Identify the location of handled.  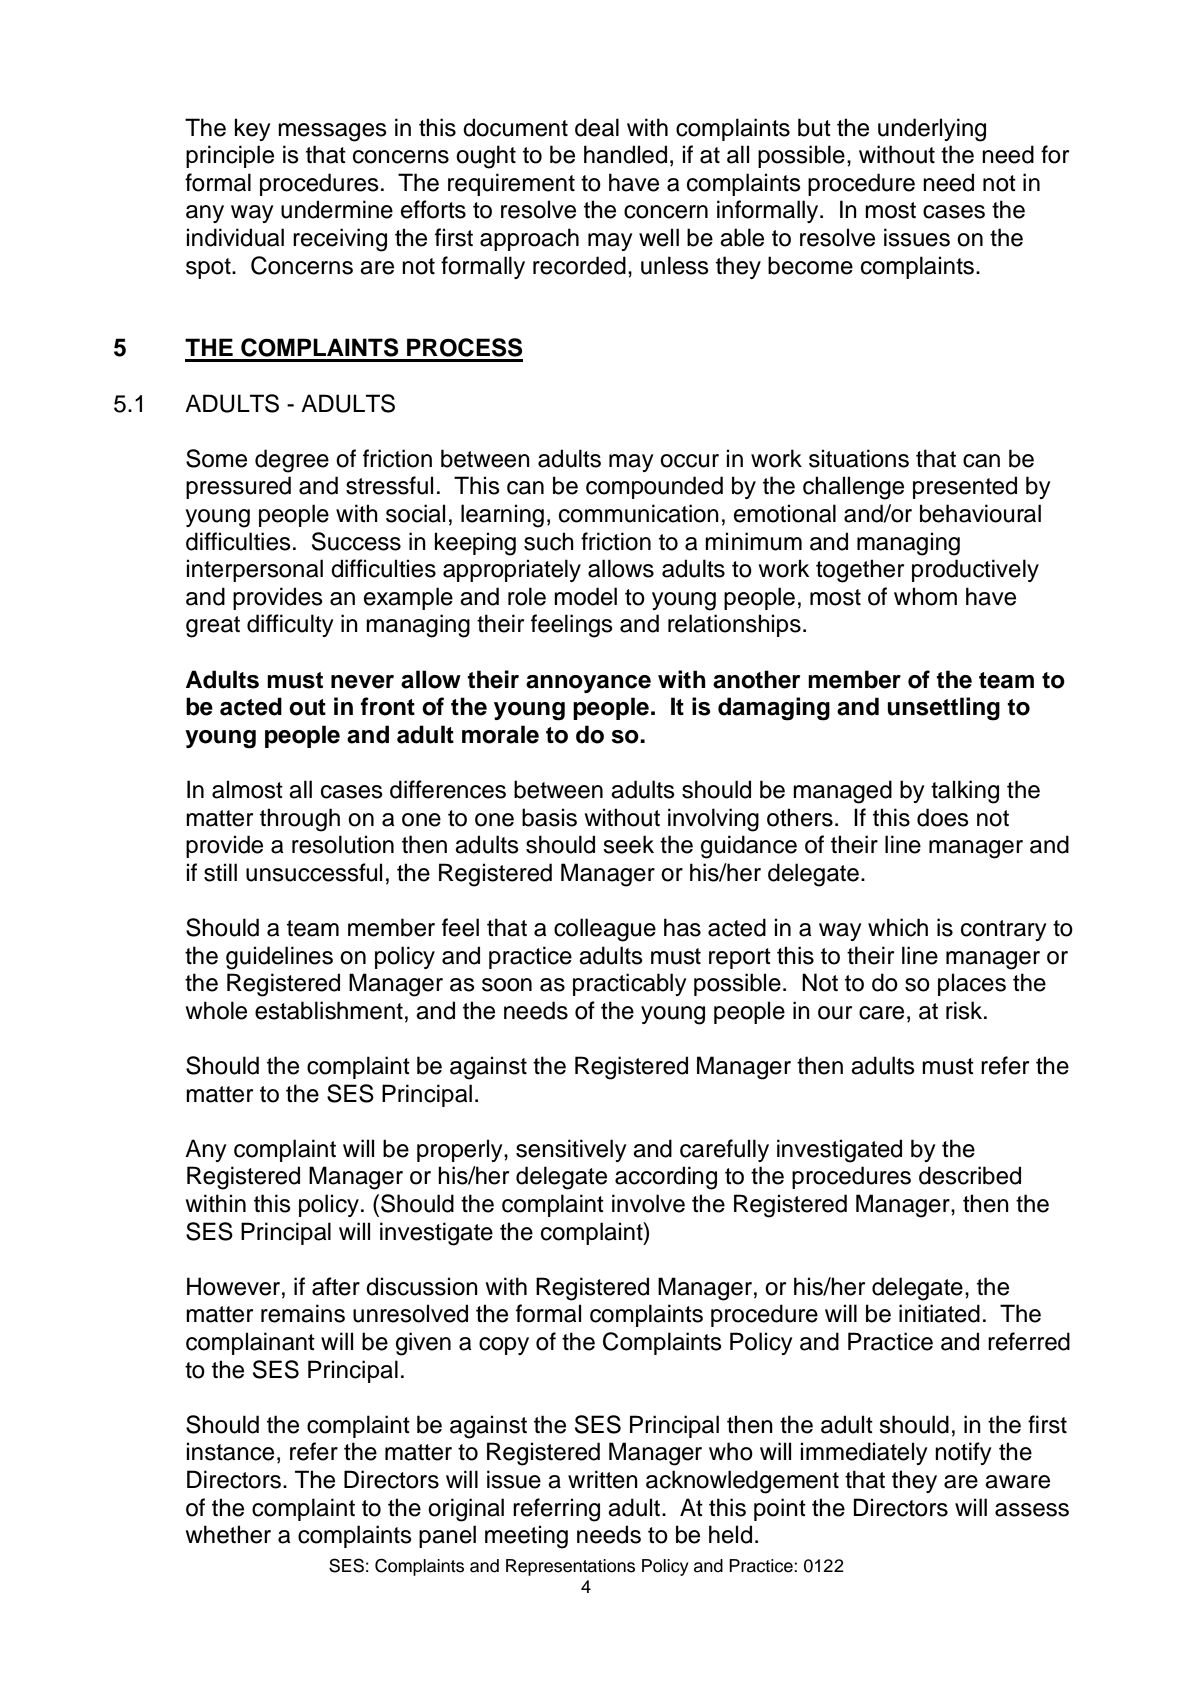
(625, 154).
